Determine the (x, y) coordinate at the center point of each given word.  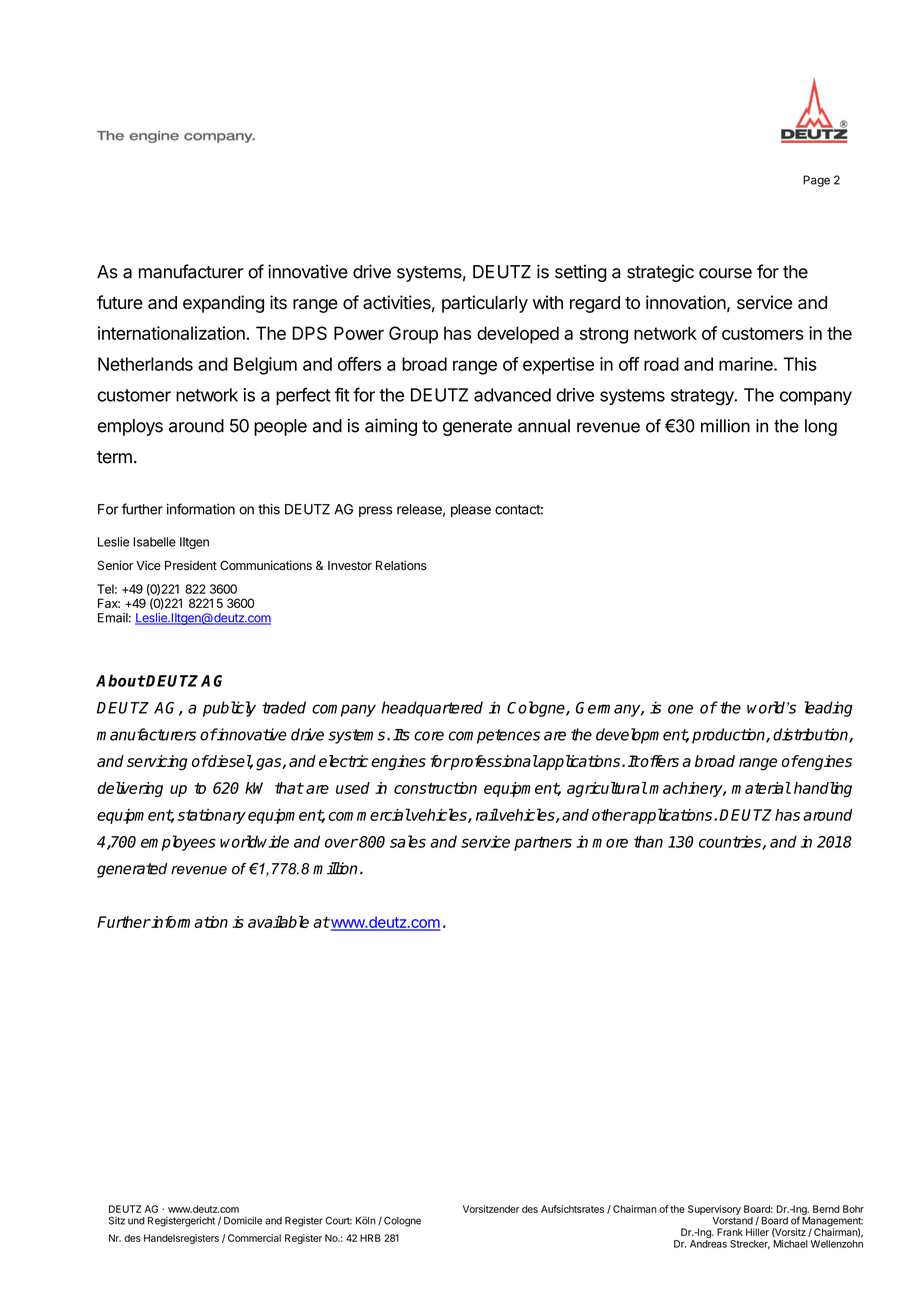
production (729, 736)
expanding (223, 304)
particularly (485, 304)
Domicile (243, 1220)
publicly (229, 709)
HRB (370, 1238)
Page (816, 181)
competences (494, 736)
